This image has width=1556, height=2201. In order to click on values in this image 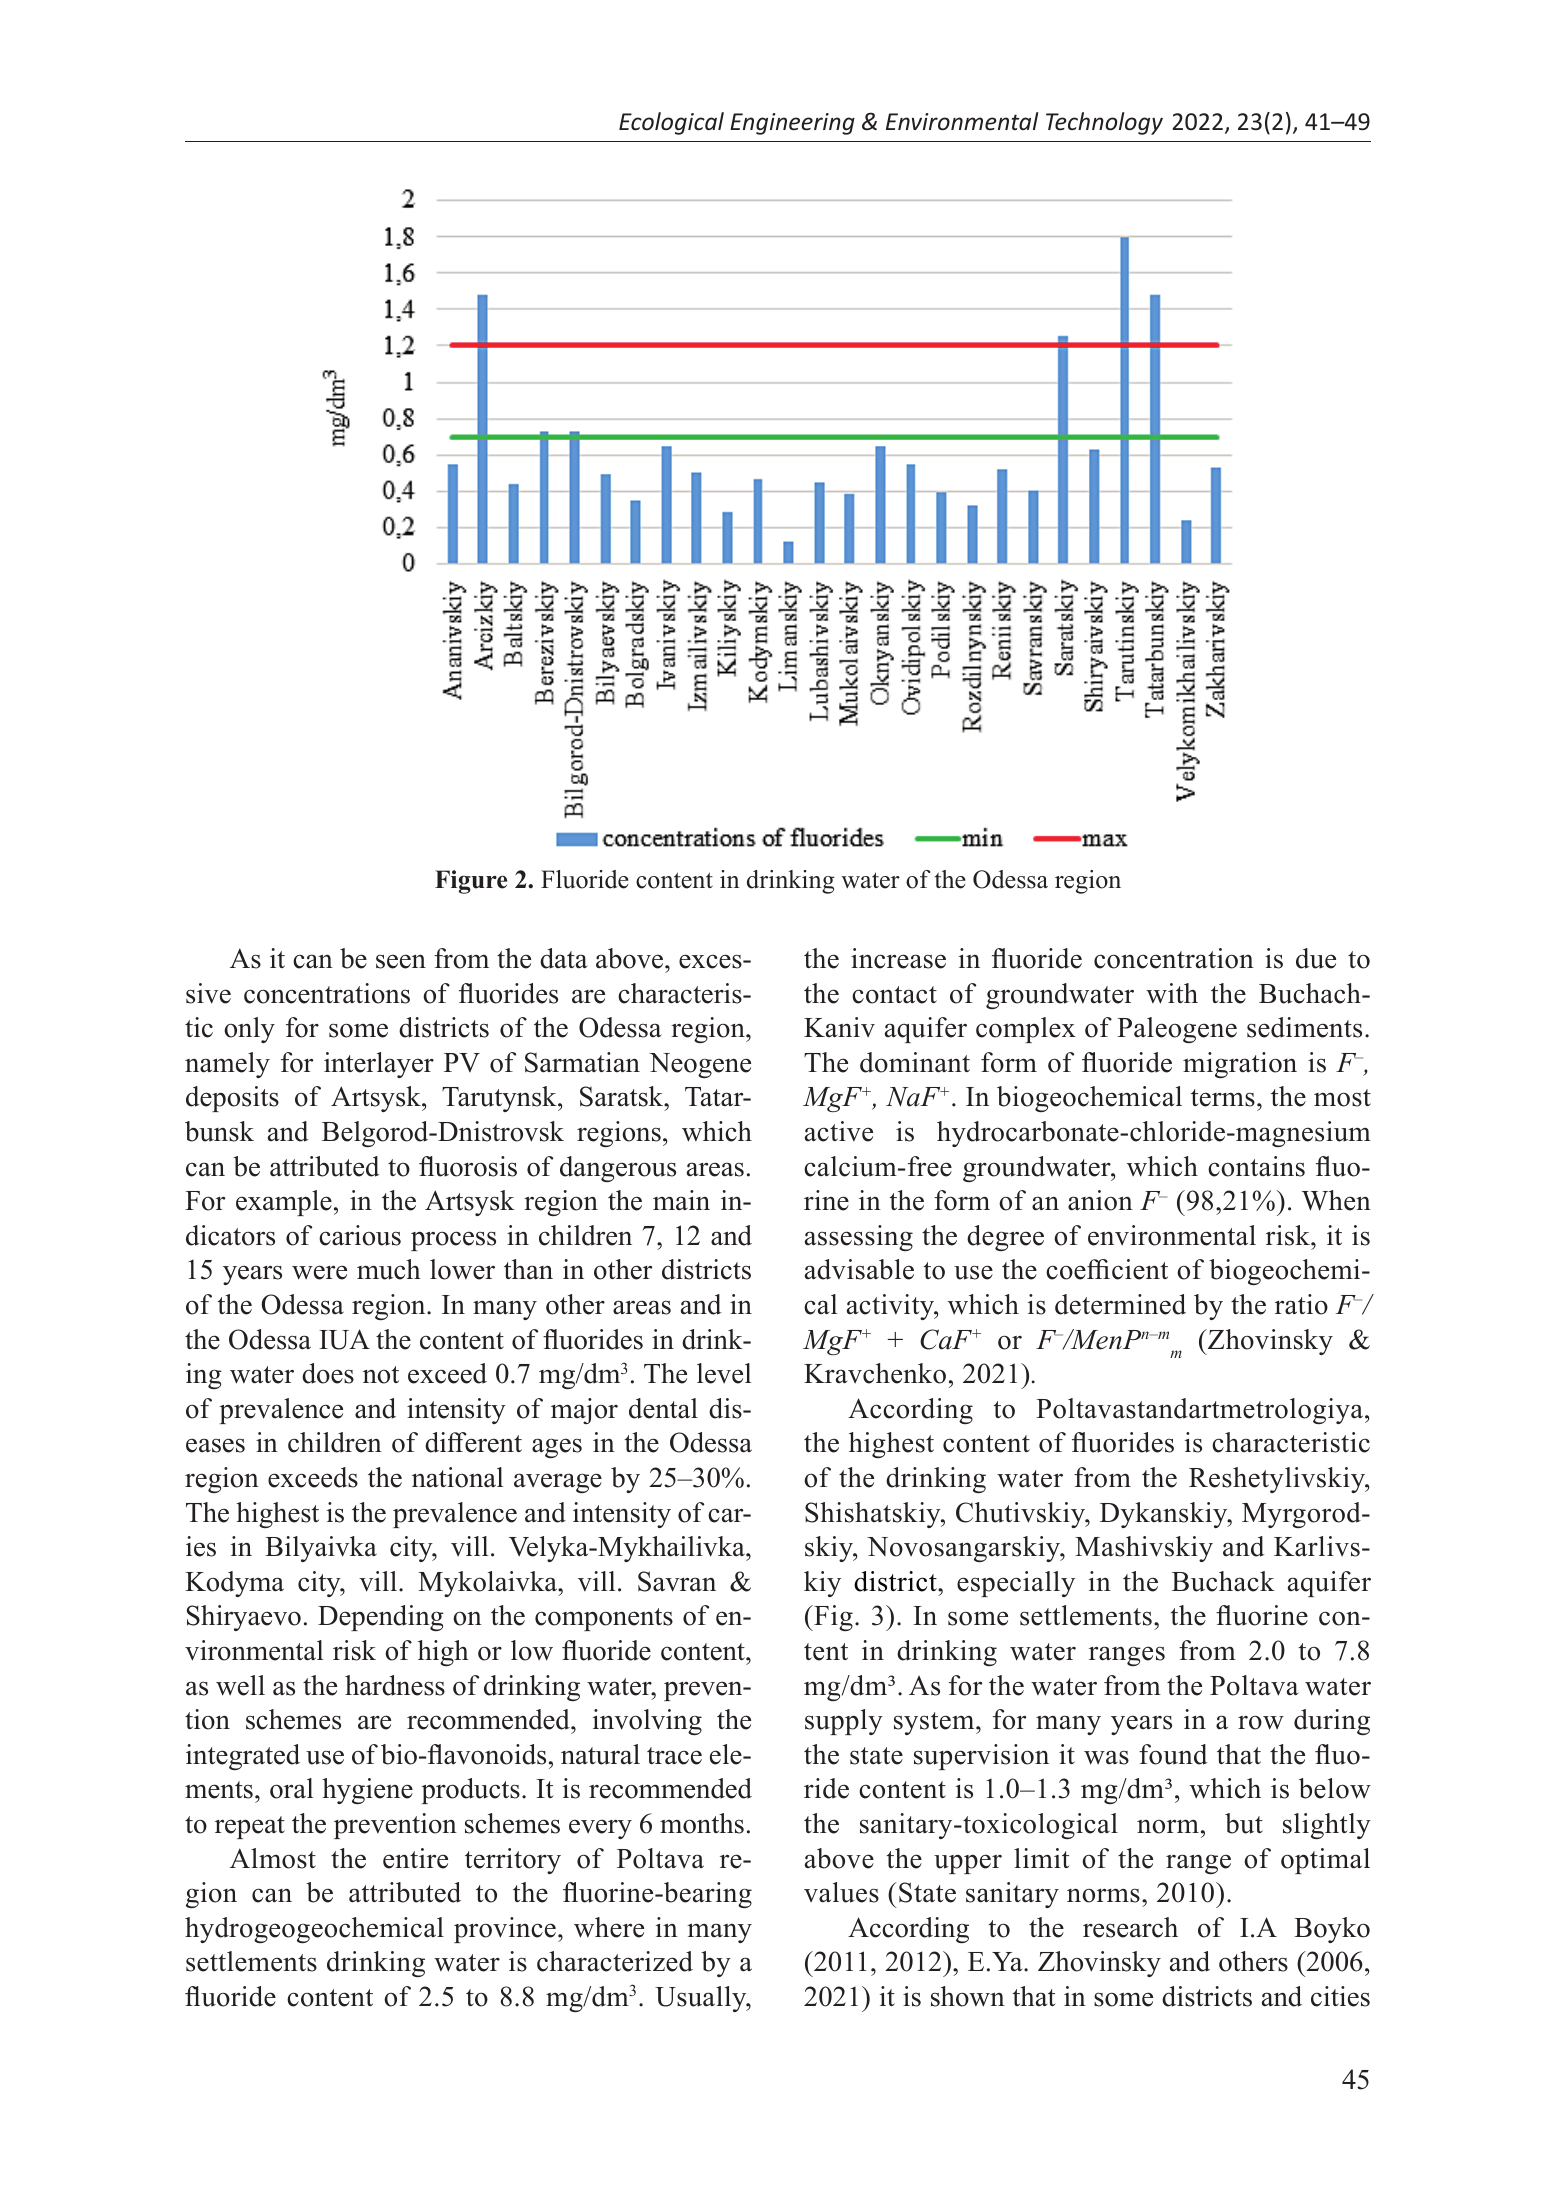, I will do `click(841, 1892)`.
